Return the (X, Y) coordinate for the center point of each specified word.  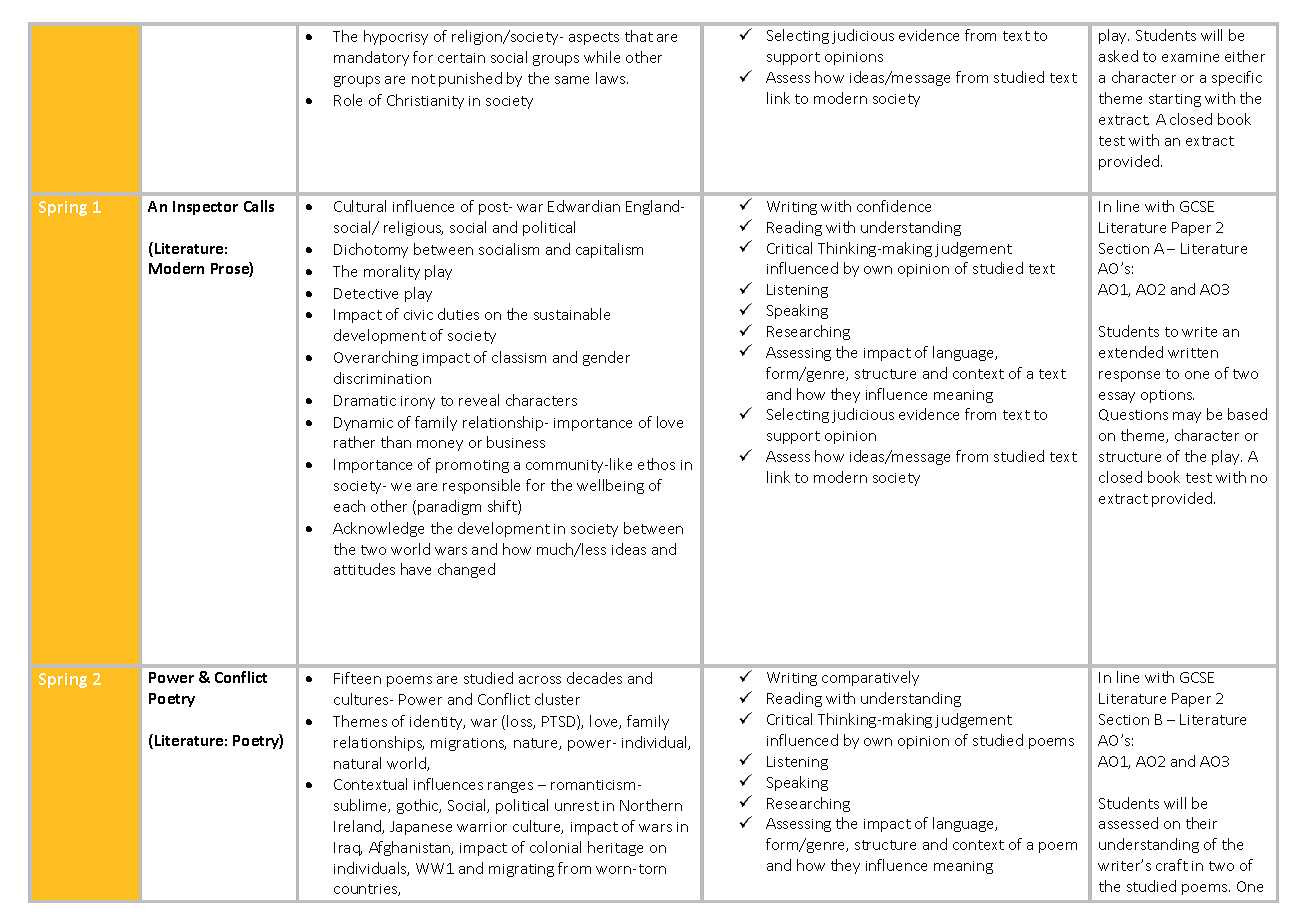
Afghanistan (411, 848)
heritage (615, 848)
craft (1172, 865)
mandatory (371, 58)
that (639, 36)
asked (1118, 56)
